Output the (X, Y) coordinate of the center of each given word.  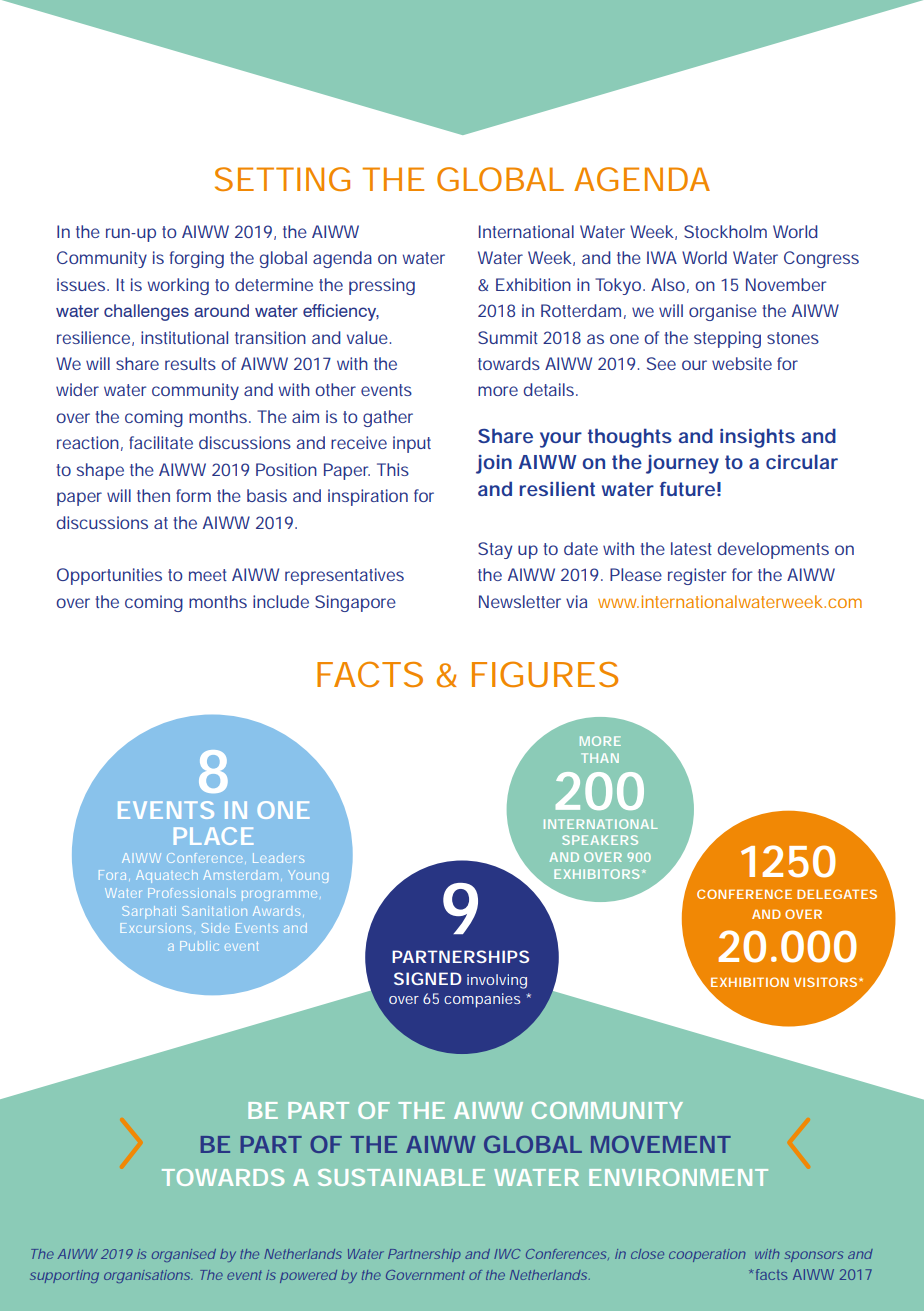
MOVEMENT (661, 1144)
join (494, 464)
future (687, 489)
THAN (600, 758)
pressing (382, 286)
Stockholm (725, 231)
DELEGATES (837, 894)
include (281, 601)
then (153, 495)
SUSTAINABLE (401, 1177)
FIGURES (545, 674)
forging (197, 259)
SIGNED (428, 978)
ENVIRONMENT (678, 1177)
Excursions (156, 928)
